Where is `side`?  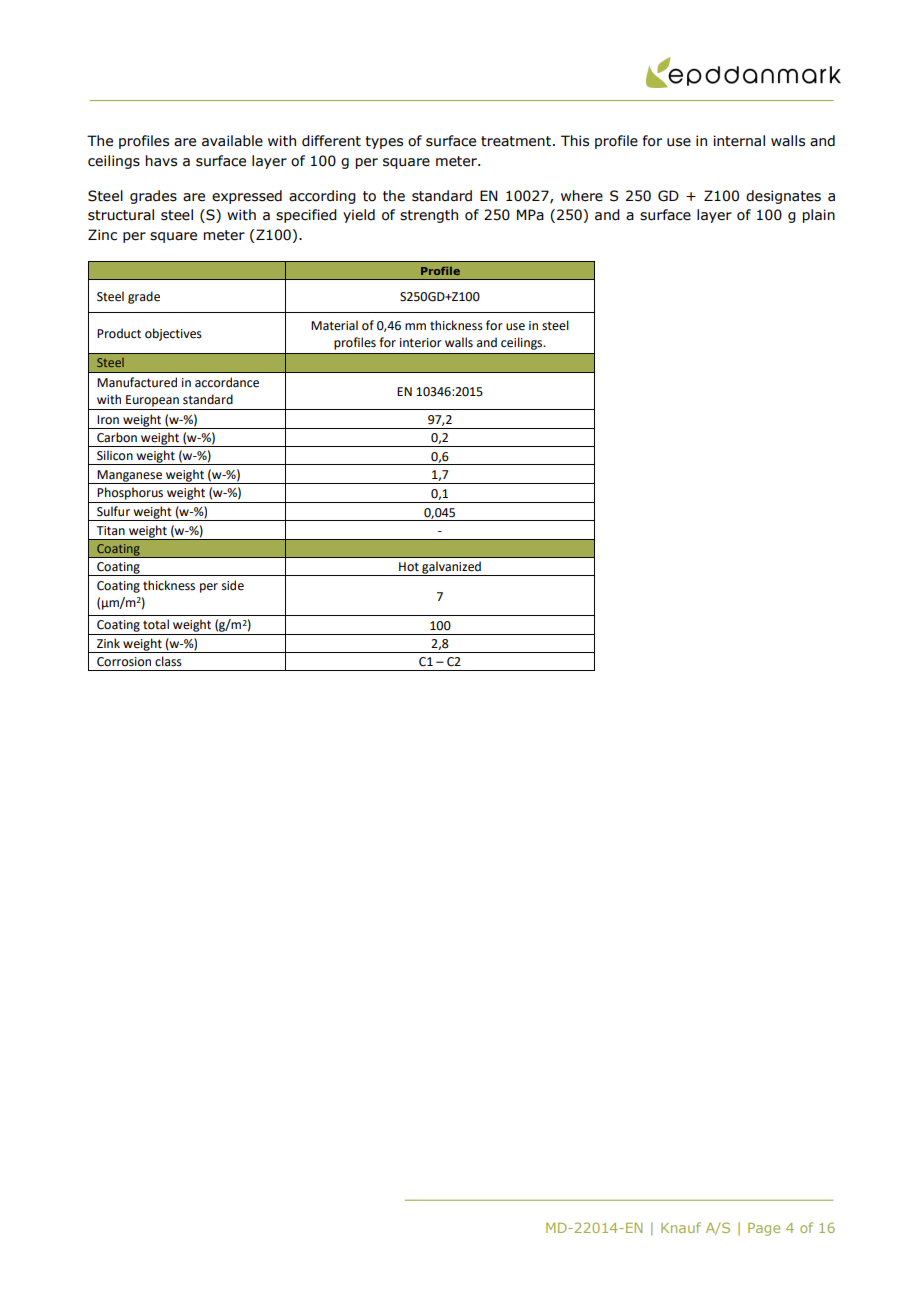
side is located at coordinates (233, 585).
